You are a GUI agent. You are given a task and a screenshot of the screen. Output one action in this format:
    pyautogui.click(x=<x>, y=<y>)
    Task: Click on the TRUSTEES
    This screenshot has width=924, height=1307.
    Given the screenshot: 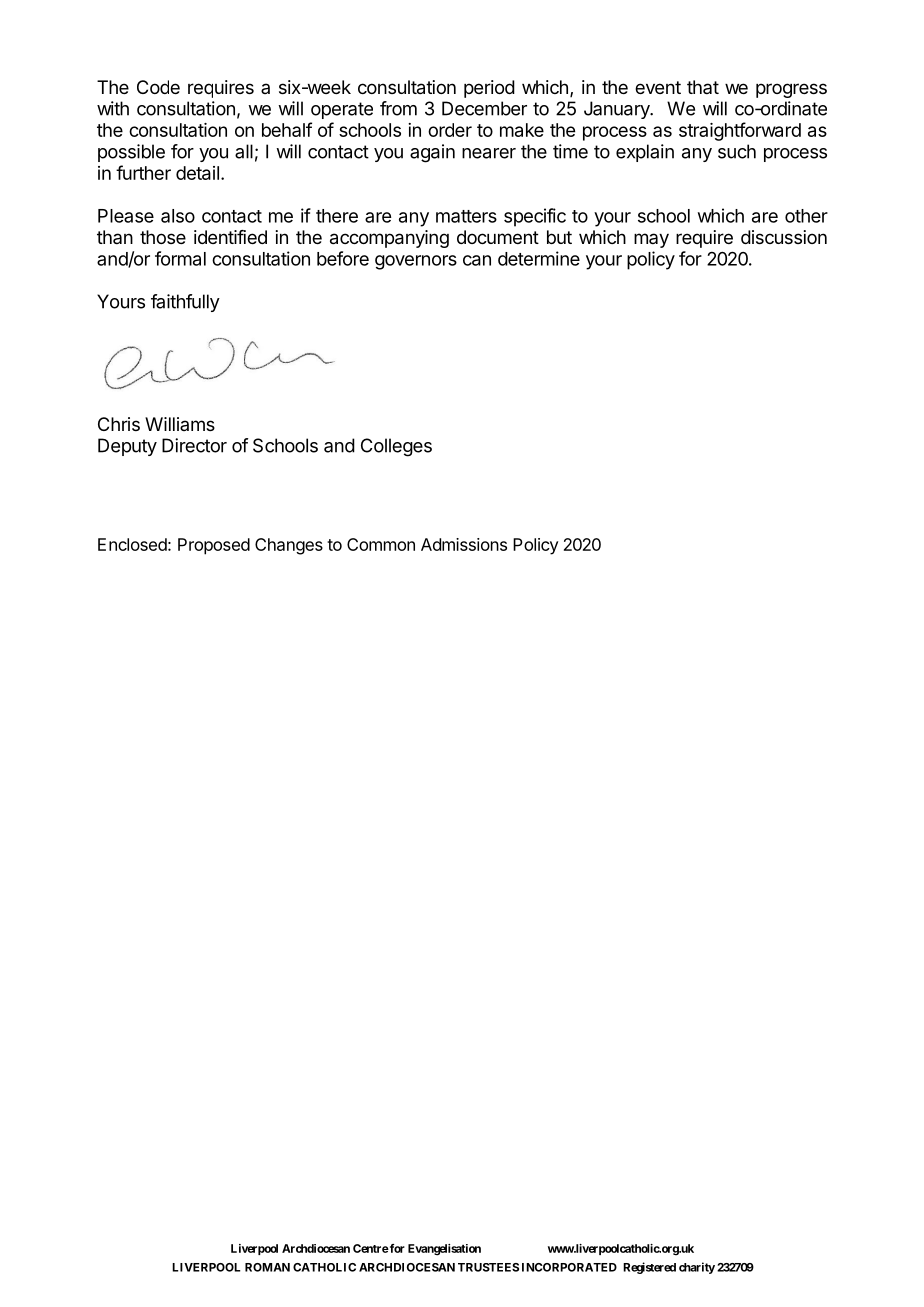 What is the action you would take?
    pyautogui.click(x=488, y=1267)
